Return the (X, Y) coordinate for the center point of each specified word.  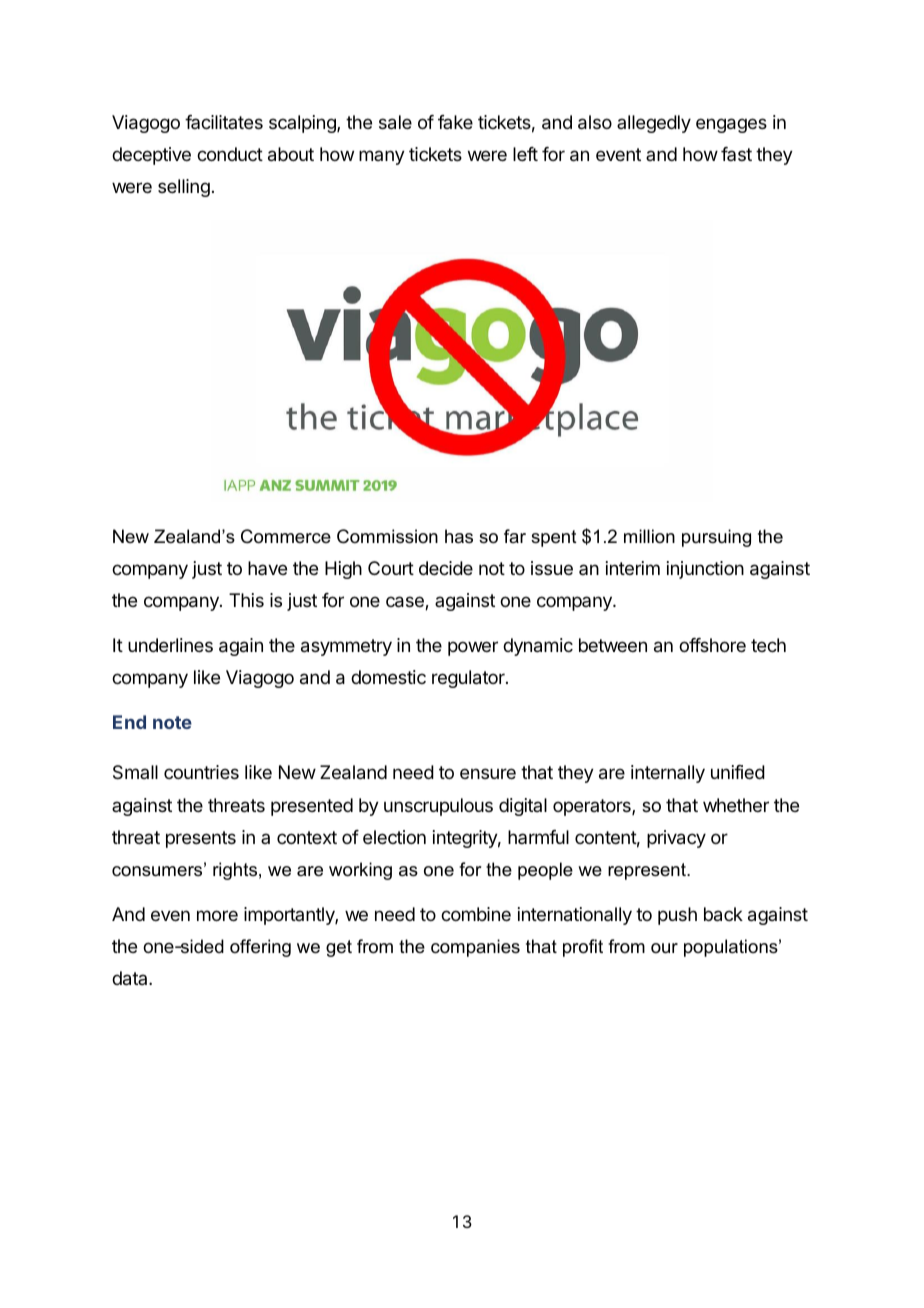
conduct (230, 154)
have (267, 568)
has (459, 536)
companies (475, 948)
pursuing (716, 538)
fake (455, 122)
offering (260, 948)
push (677, 916)
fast (736, 154)
